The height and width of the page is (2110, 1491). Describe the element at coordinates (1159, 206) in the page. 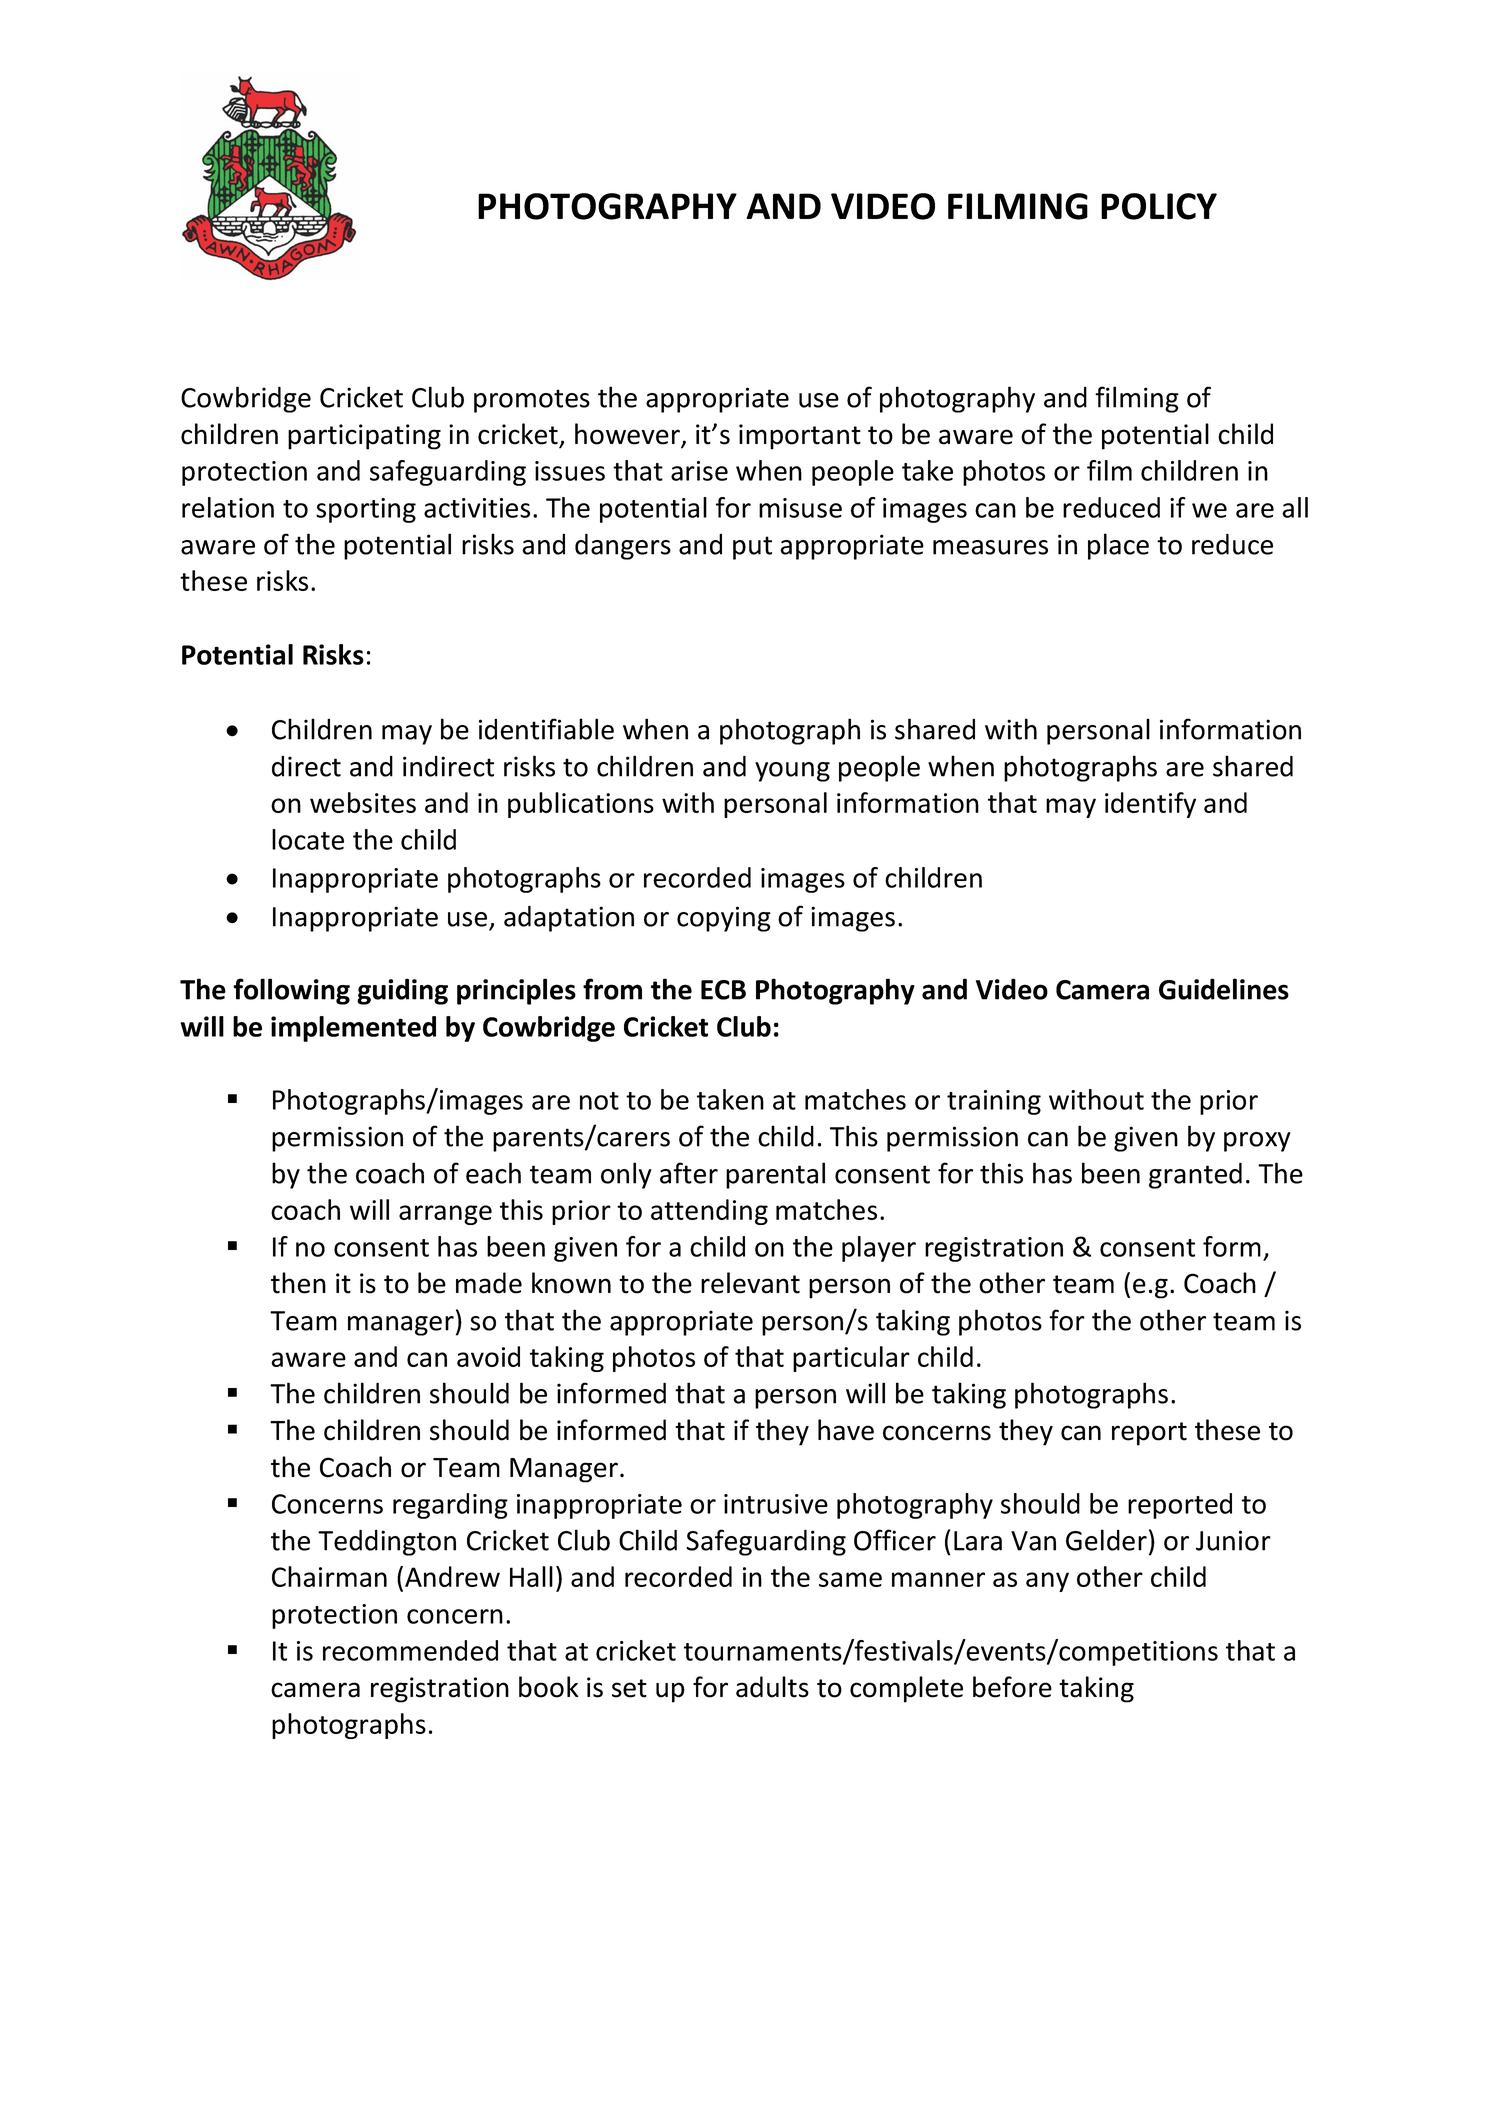

I see `POLICY` at that location.
